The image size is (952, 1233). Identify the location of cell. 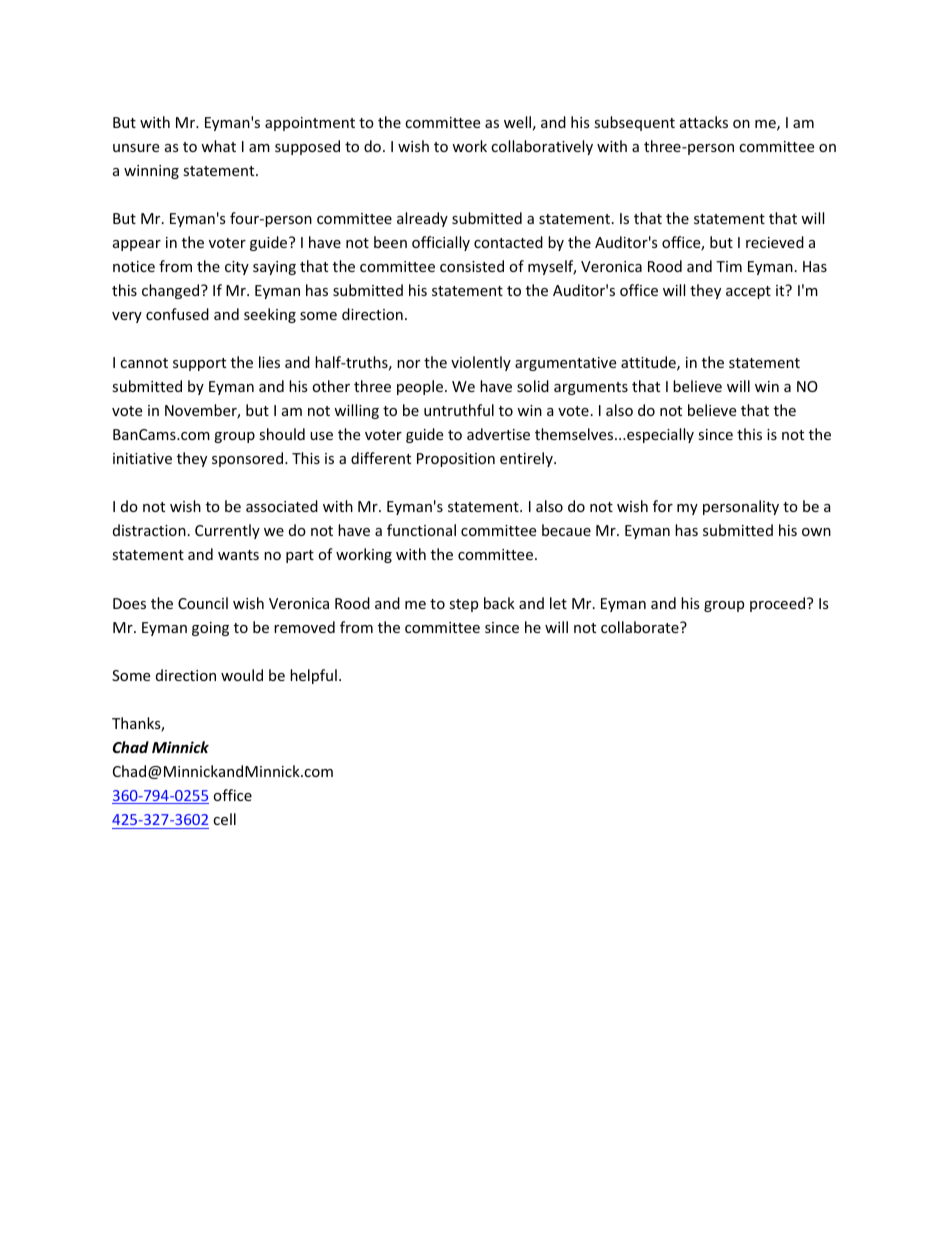
(224, 819).
